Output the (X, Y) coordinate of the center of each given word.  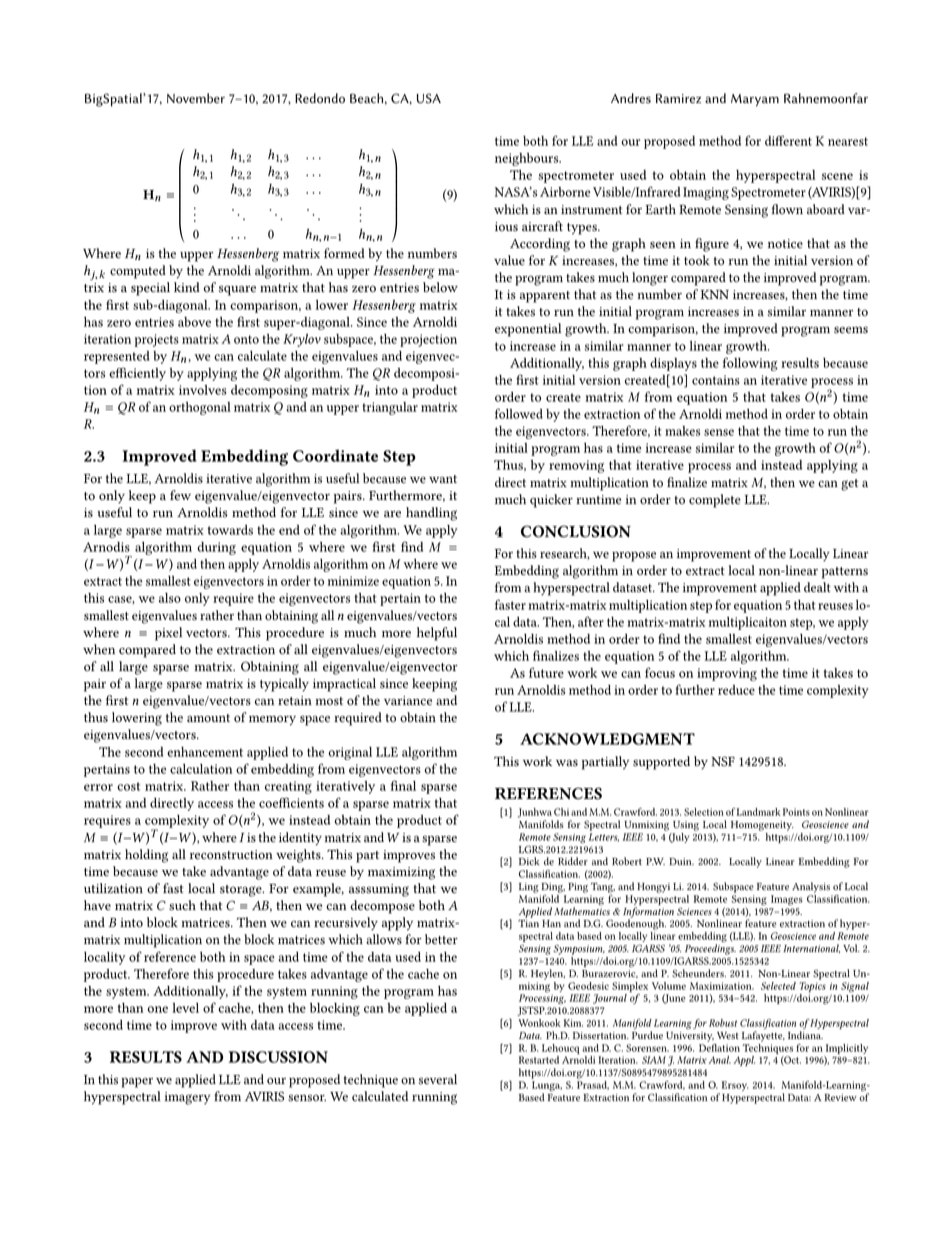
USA (429, 98)
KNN (715, 294)
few (180, 495)
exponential (528, 330)
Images (787, 900)
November (196, 98)
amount (208, 718)
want (443, 479)
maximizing (401, 873)
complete (715, 501)
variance (408, 701)
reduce (736, 690)
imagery (188, 1098)
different (788, 140)
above (194, 322)
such (182, 905)
